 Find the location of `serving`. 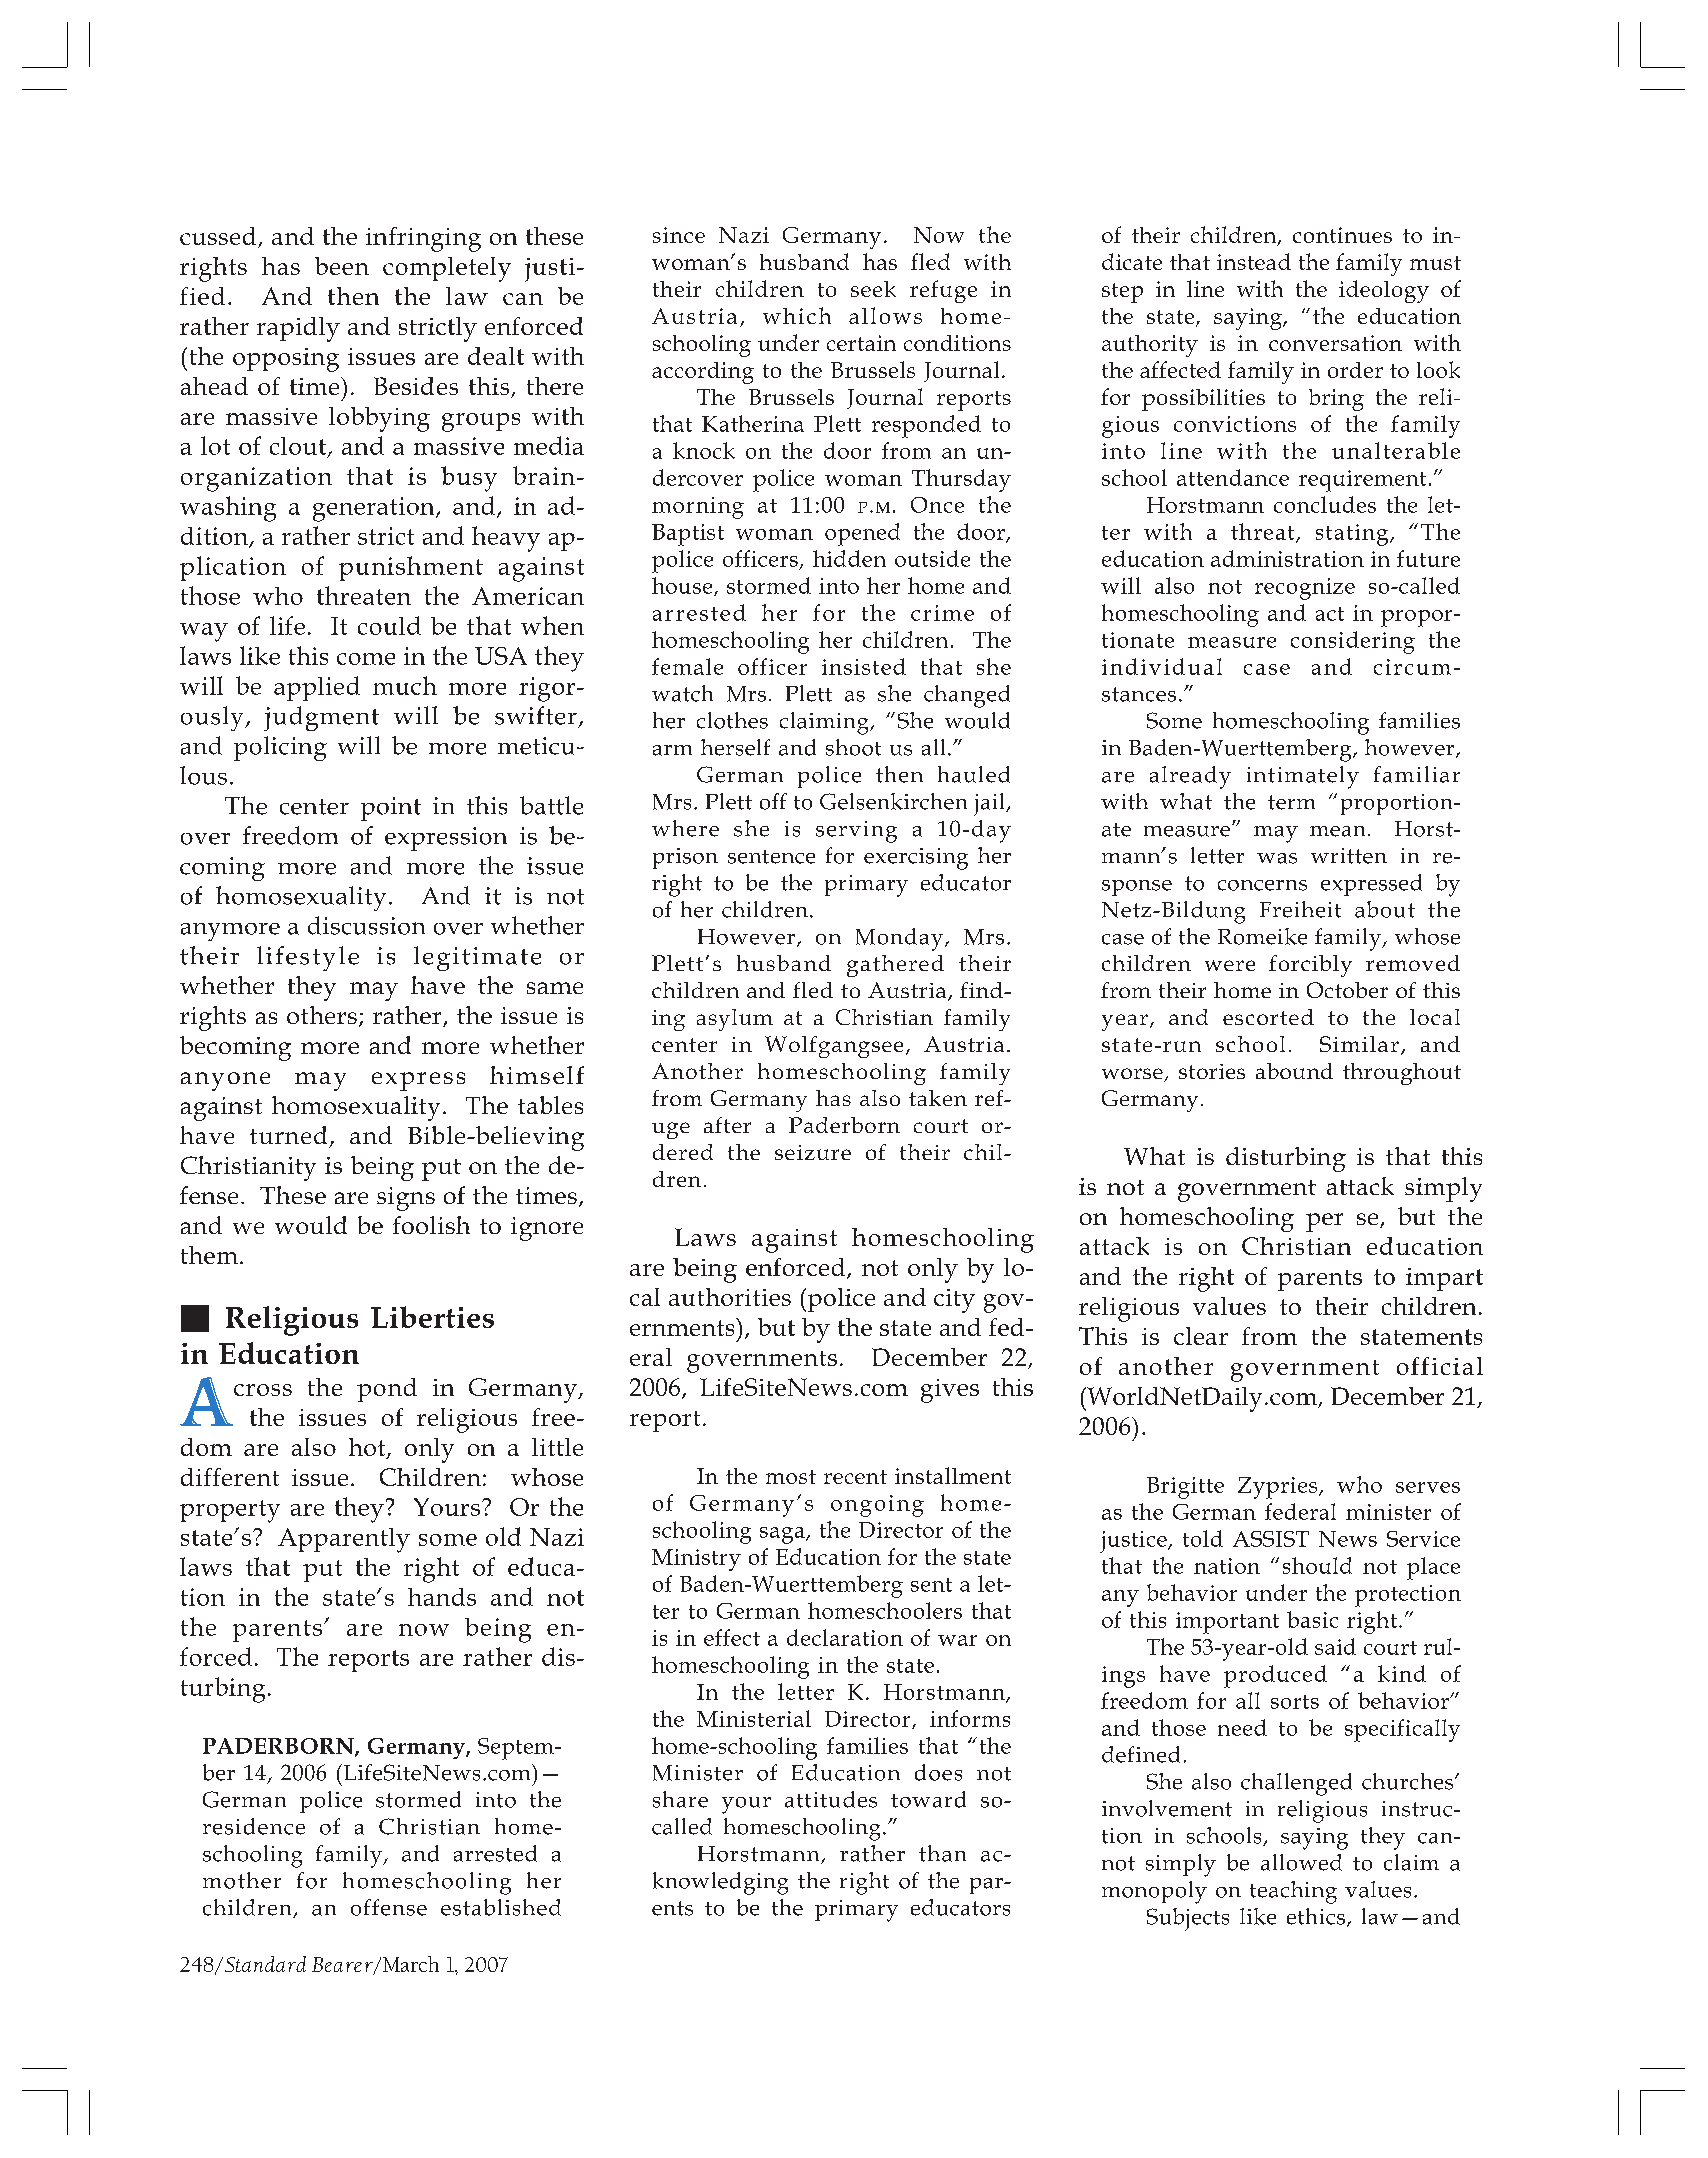

serving is located at coordinates (856, 832).
